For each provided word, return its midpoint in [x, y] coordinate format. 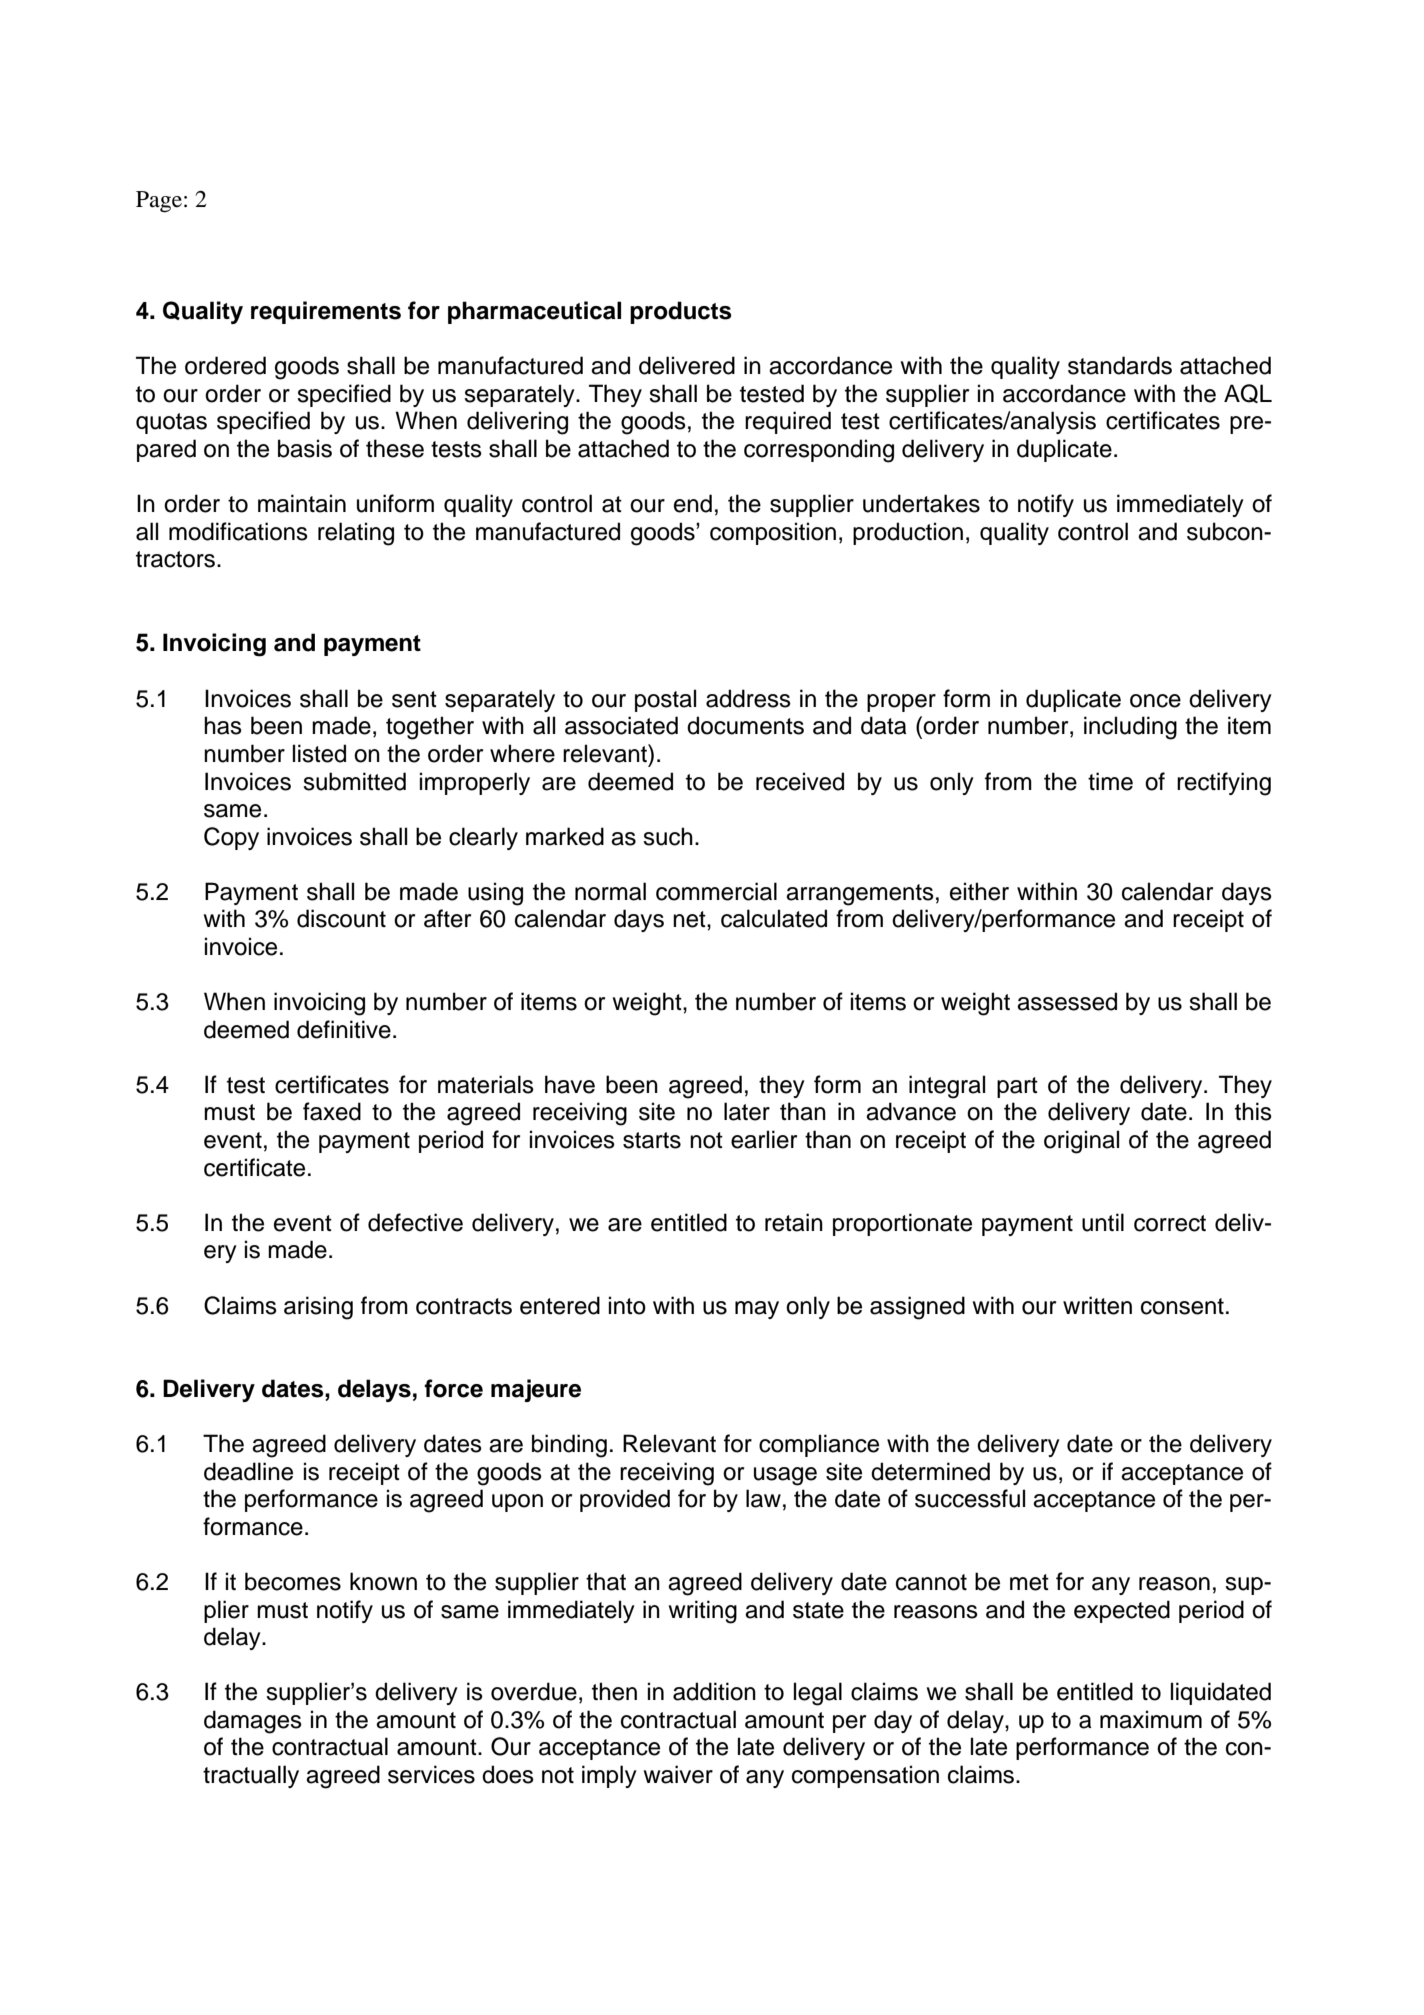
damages [253, 1722]
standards [1120, 365]
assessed [1067, 1001]
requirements [326, 312]
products [681, 312]
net [690, 919]
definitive [344, 1029]
